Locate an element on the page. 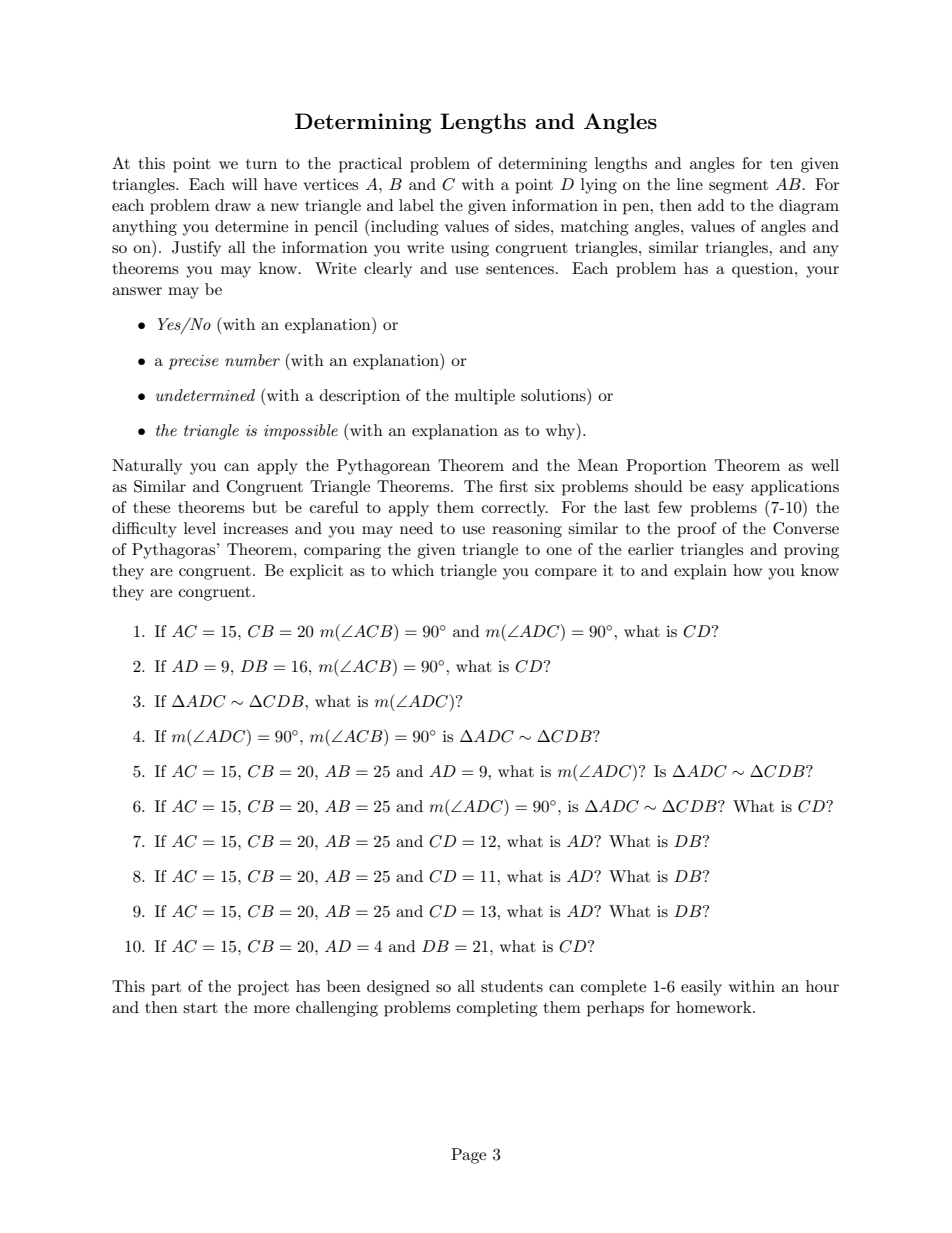 The width and height of the image is (952, 1233). draw is located at coordinates (233, 205).
